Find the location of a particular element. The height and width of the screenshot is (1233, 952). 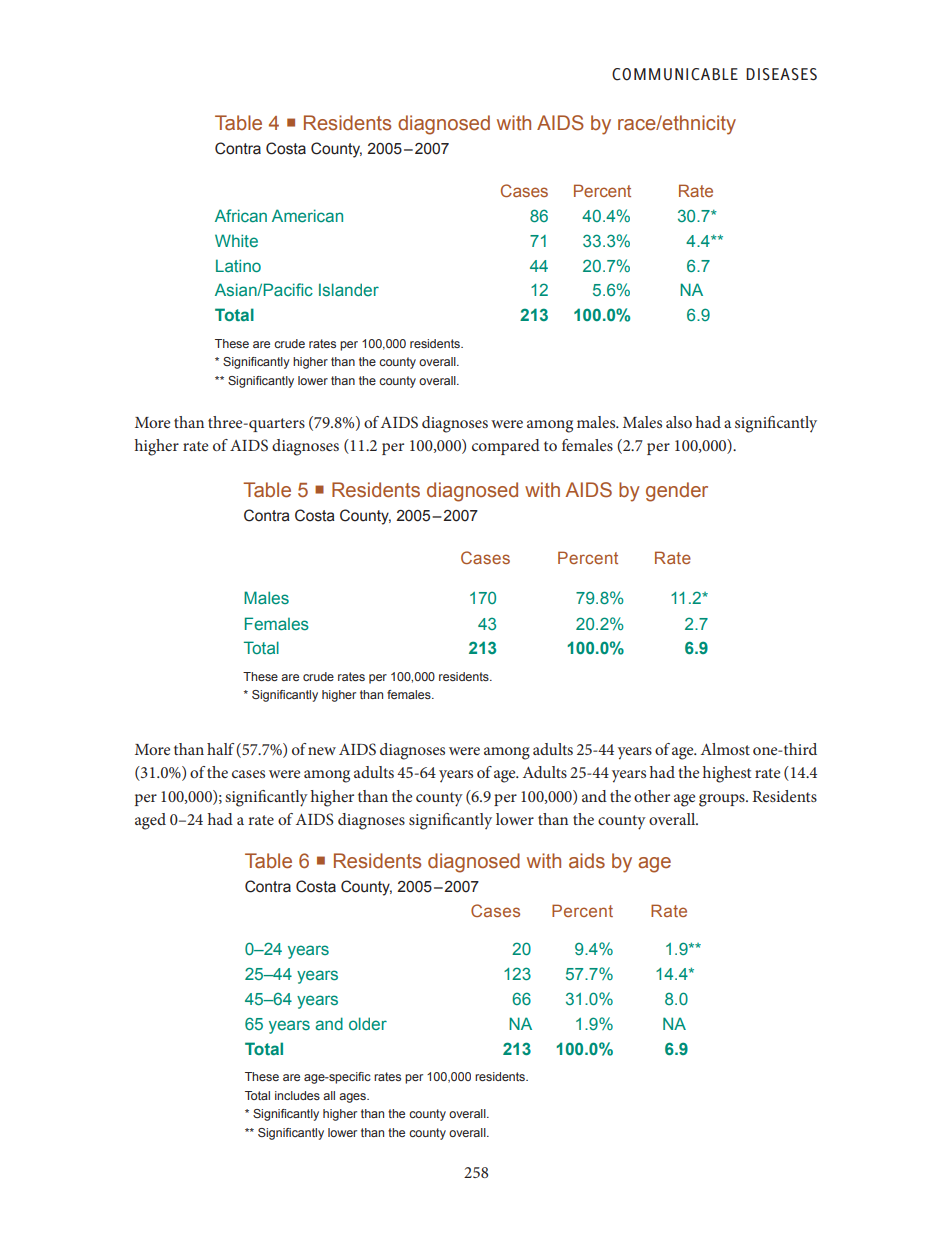

new is located at coordinates (322, 751).
